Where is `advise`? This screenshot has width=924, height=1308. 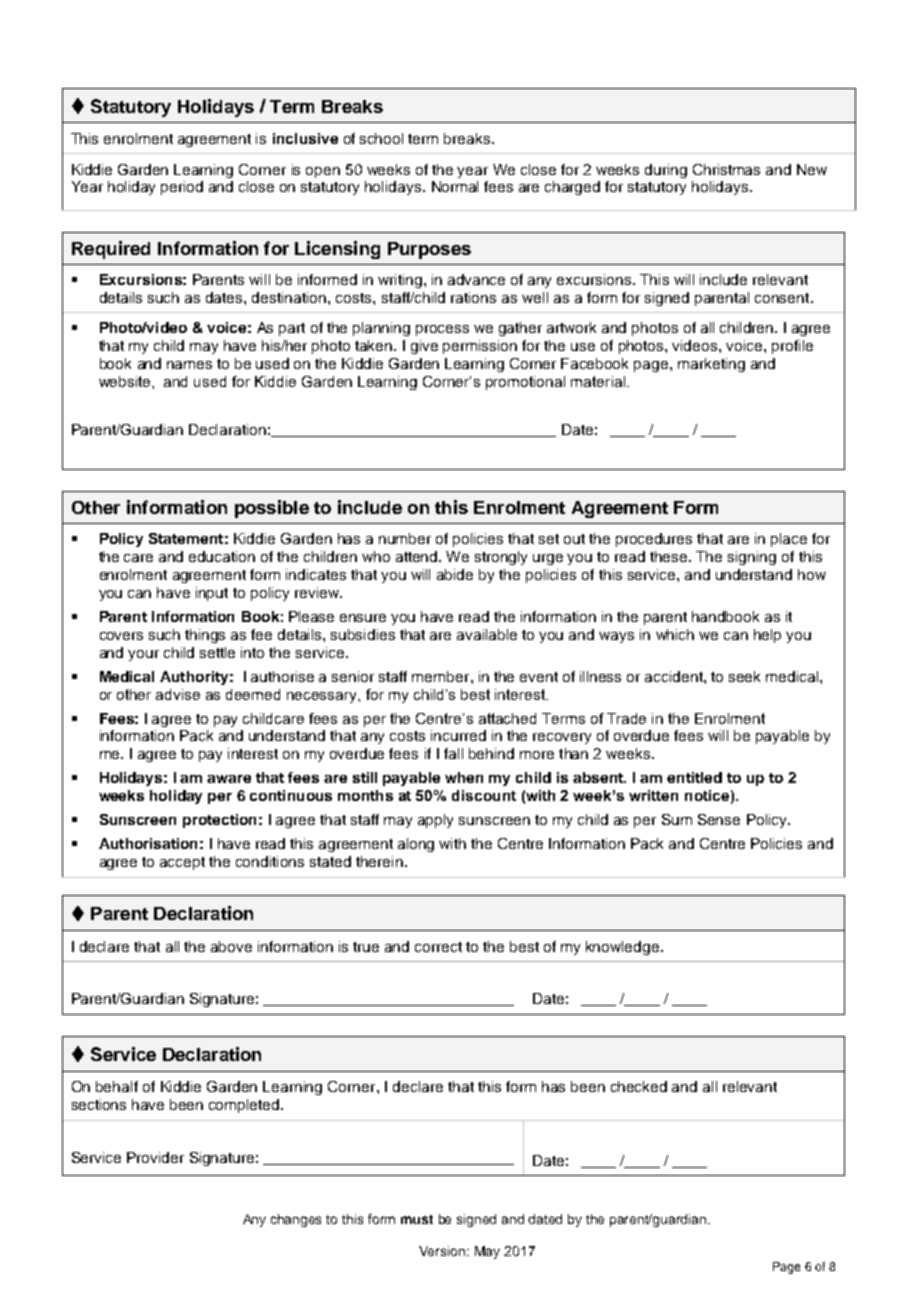
advise is located at coordinates (178, 694).
